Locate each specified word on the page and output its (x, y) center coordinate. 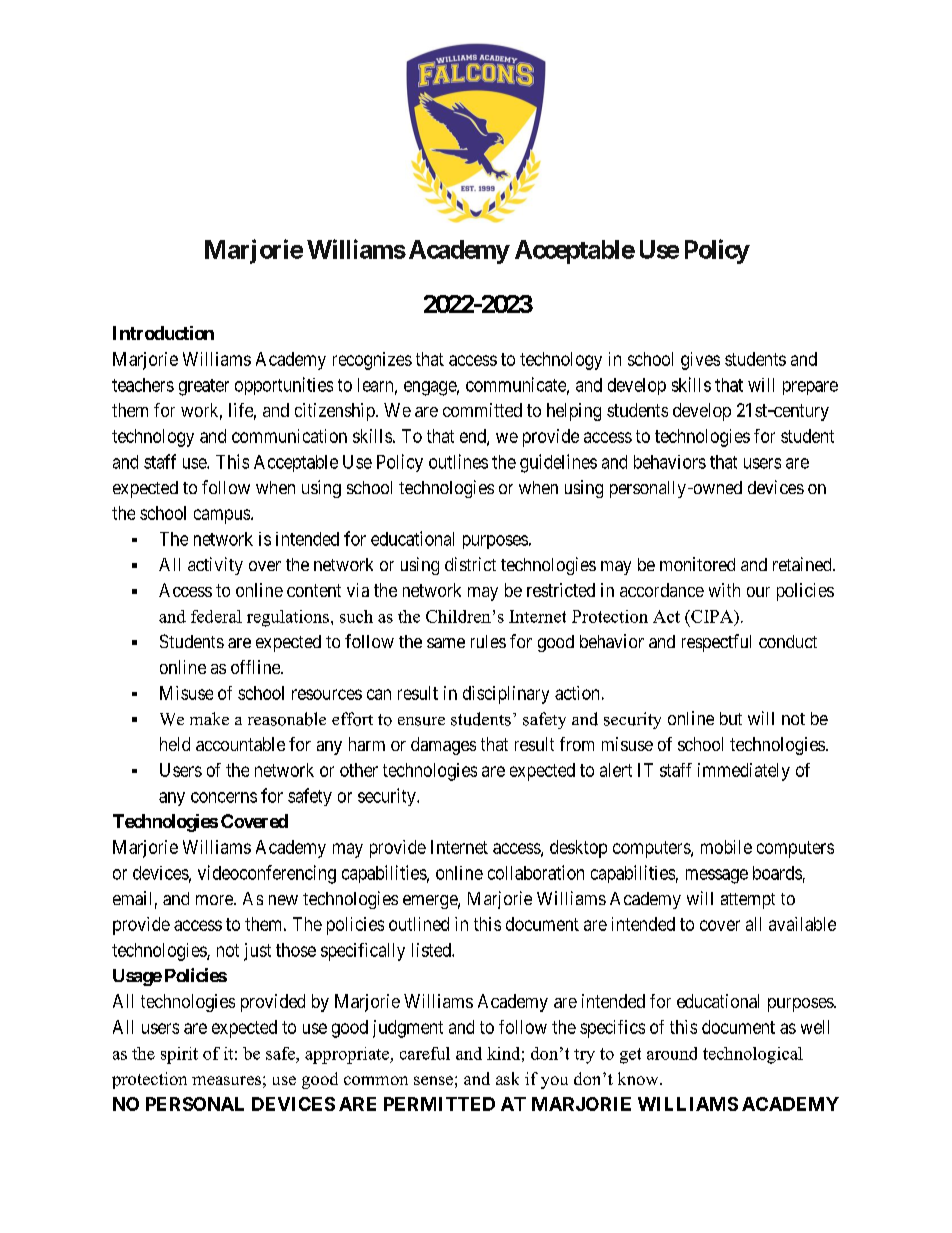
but (731, 718)
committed (482, 410)
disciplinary (506, 695)
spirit (179, 1055)
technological (753, 1055)
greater (204, 387)
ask (507, 1078)
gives (700, 361)
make (209, 718)
